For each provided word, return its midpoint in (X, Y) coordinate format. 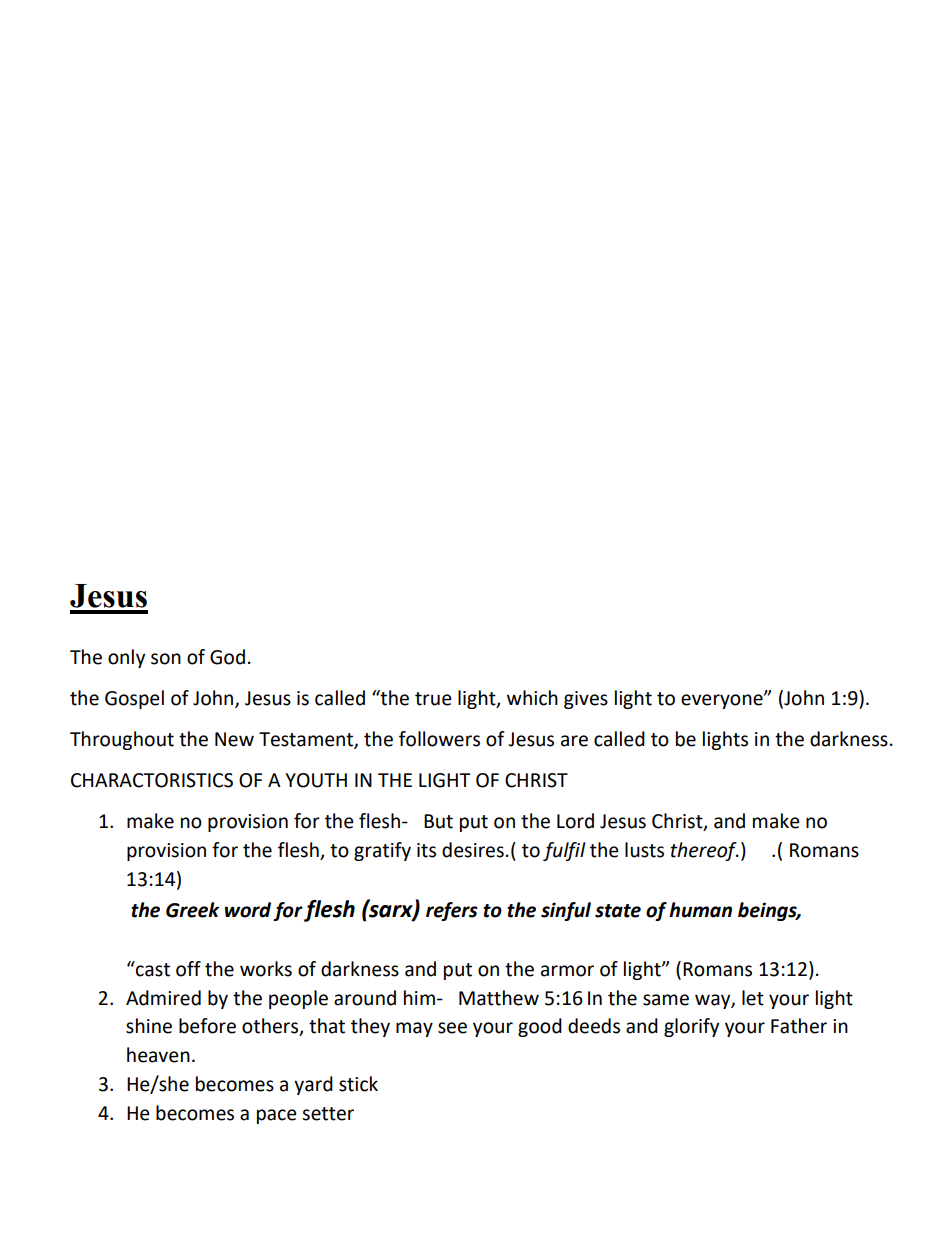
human (700, 910)
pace (277, 1116)
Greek (192, 910)
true (433, 699)
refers (452, 911)
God (227, 657)
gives (586, 700)
